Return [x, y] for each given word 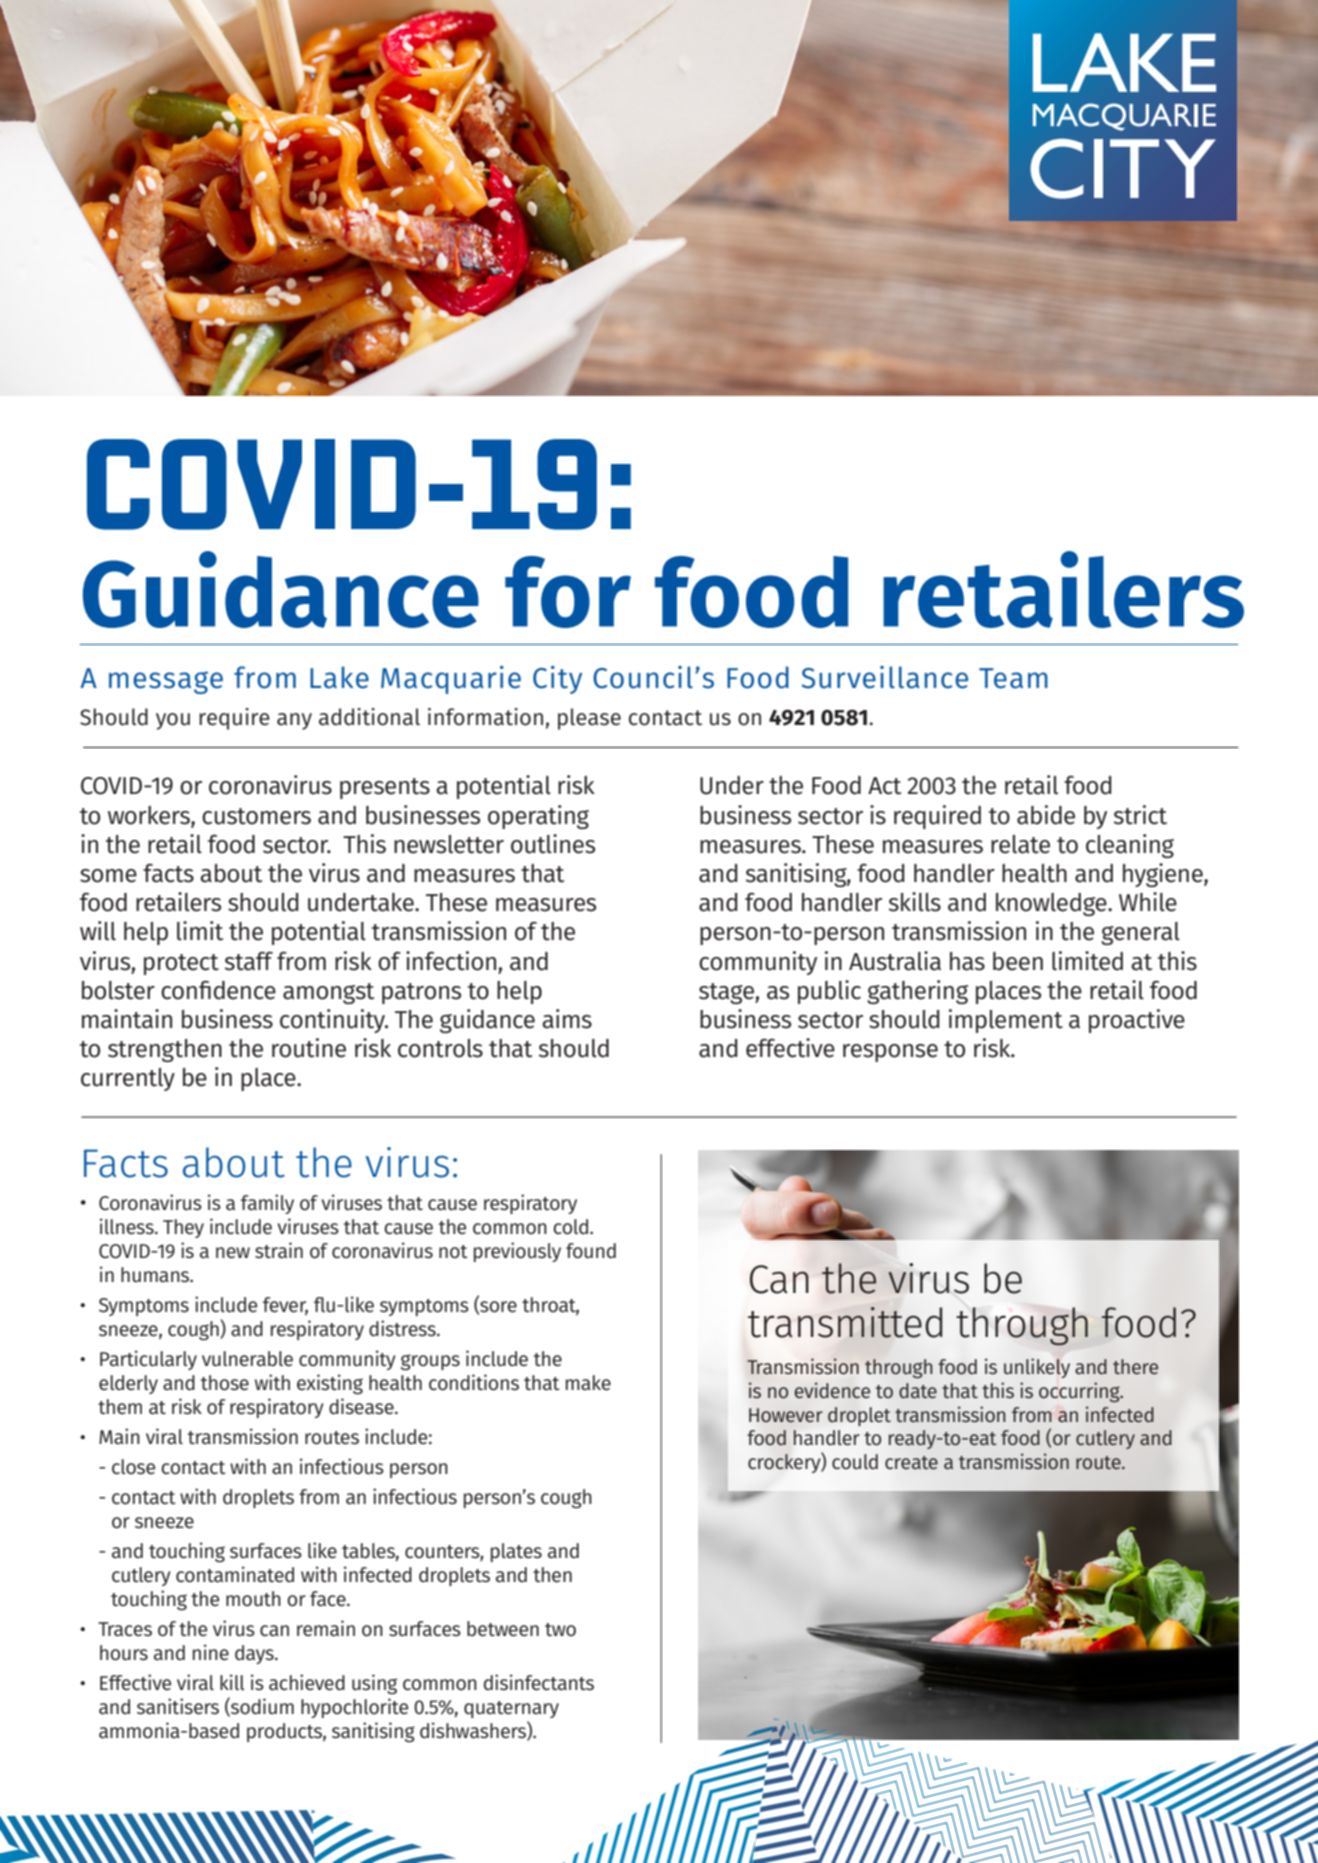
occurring [1080, 1392]
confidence [218, 990]
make [588, 1383]
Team [1013, 678]
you [173, 721]
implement [1006, 1021]
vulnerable [247, 1359]
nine [211, 1652]
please [589, 719]
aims [567, 1019]
